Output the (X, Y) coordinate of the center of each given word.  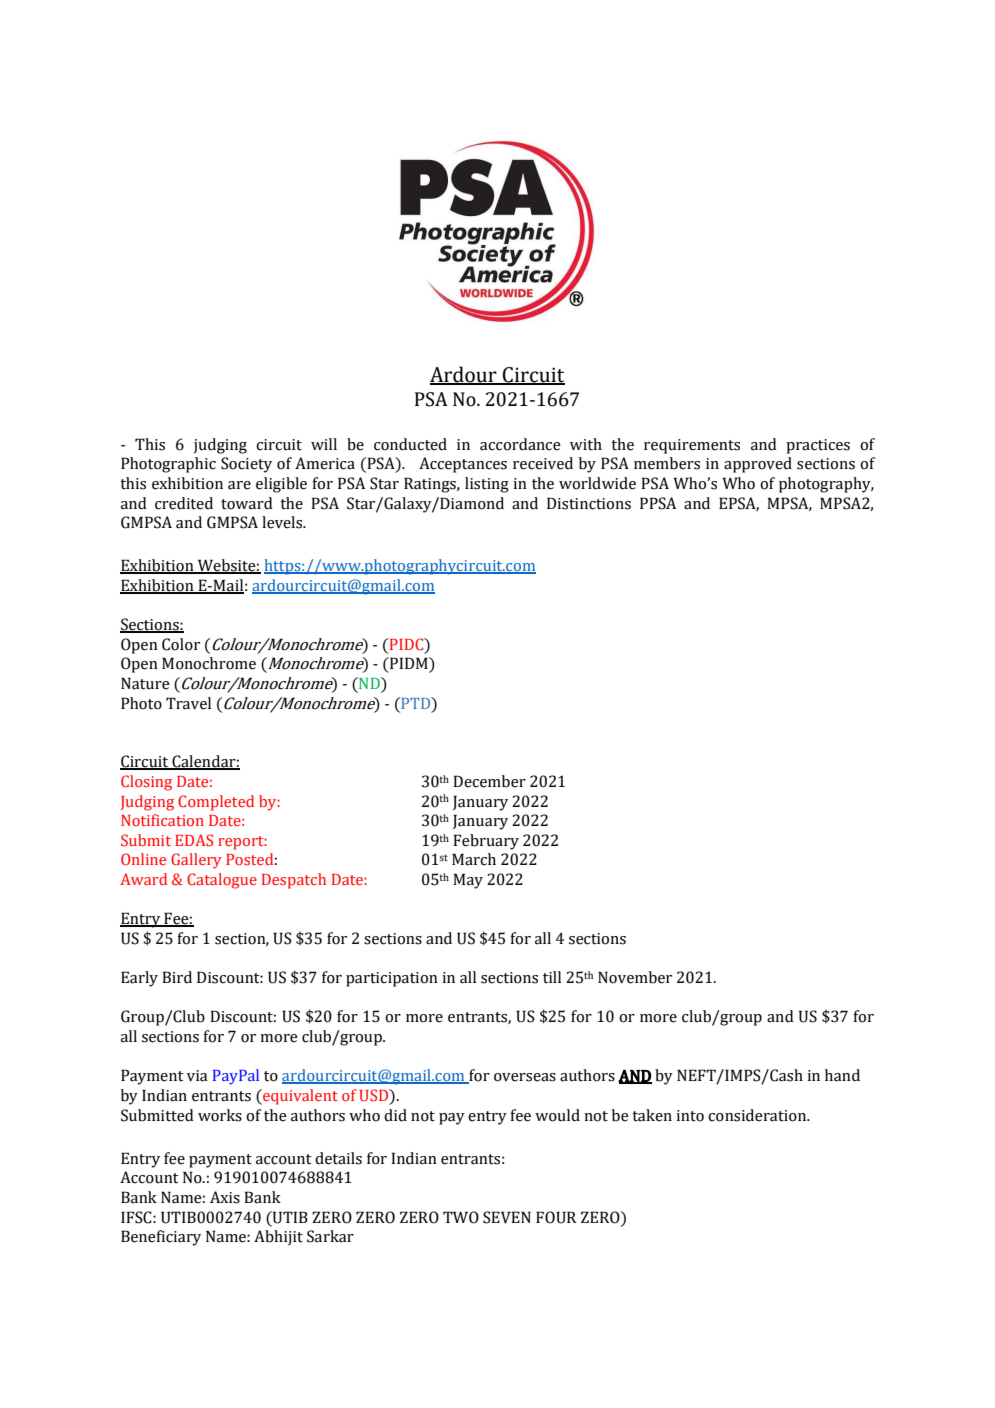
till (552, 977)
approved (758, 465)
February (486, 842)
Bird (177, 977)
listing (487, 485)
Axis (225, 1197)
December (489, 781)
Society (246, 465)
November (635, 977)
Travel (188, 703)
